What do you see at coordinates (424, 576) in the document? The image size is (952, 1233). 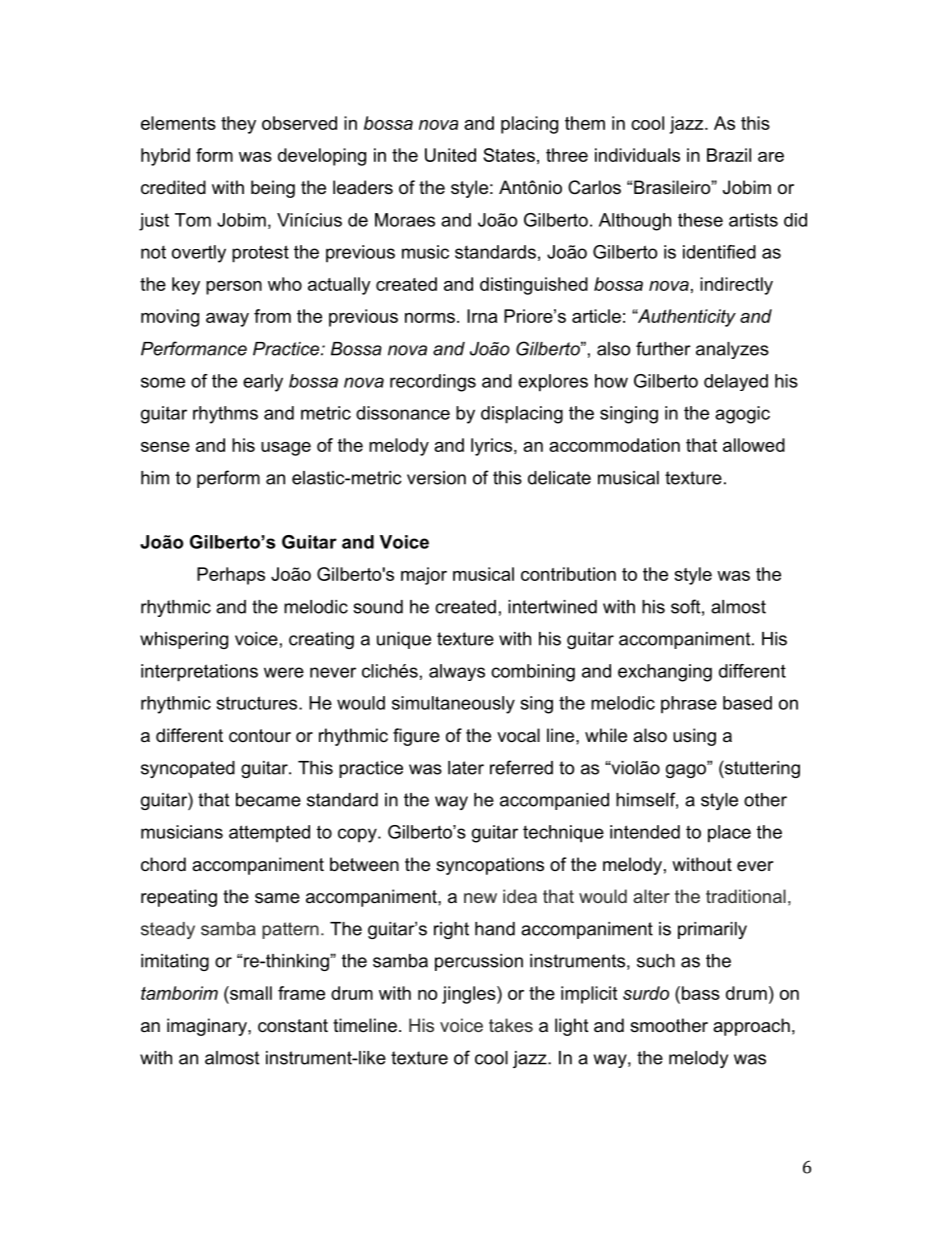 I see `major` at bounding box center [424, 576].
